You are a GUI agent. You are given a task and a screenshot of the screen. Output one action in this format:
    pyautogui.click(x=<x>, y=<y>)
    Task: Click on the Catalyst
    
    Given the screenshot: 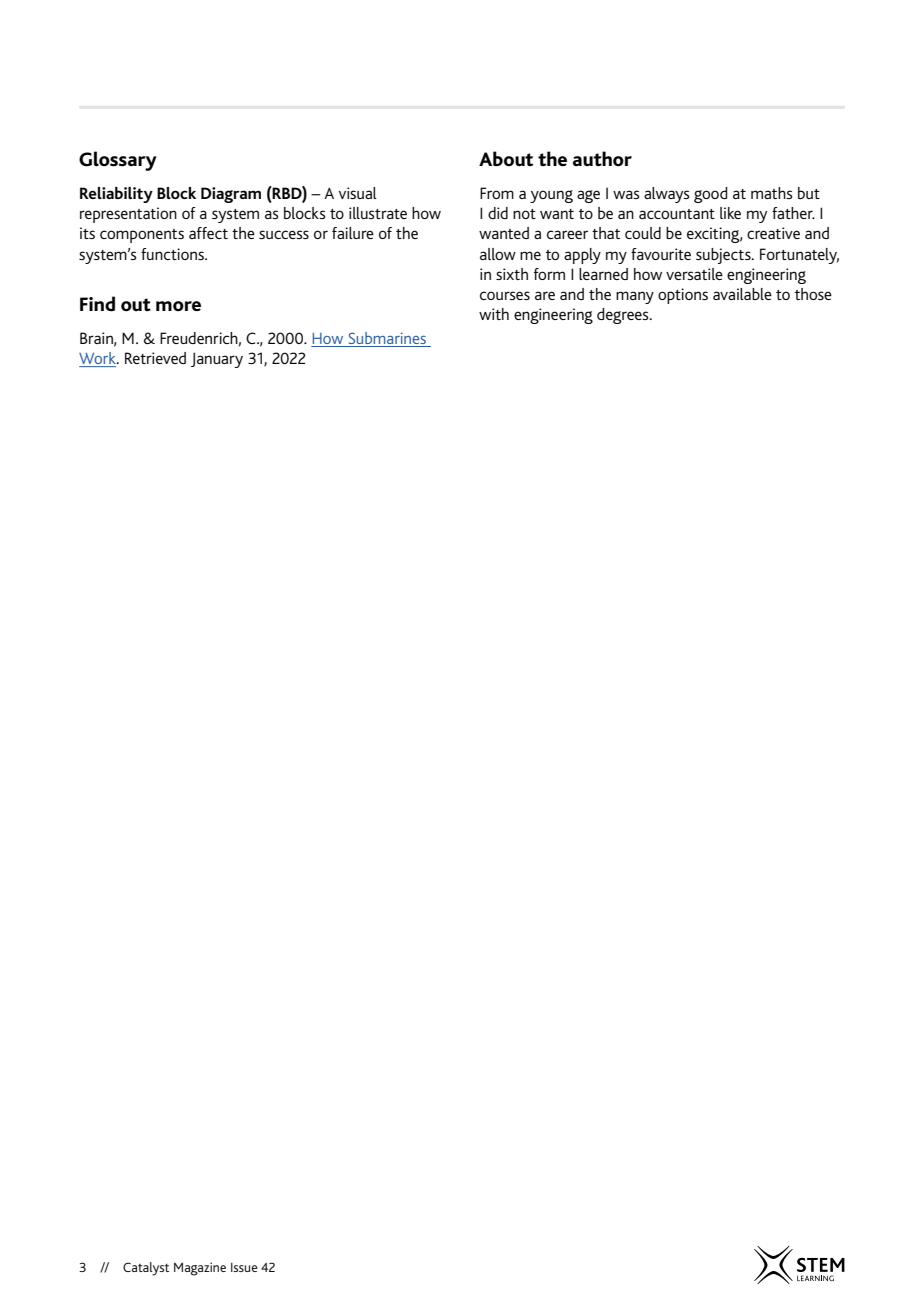 What is the action you would take?
    pyautogui.click(x=146, y=1269)
